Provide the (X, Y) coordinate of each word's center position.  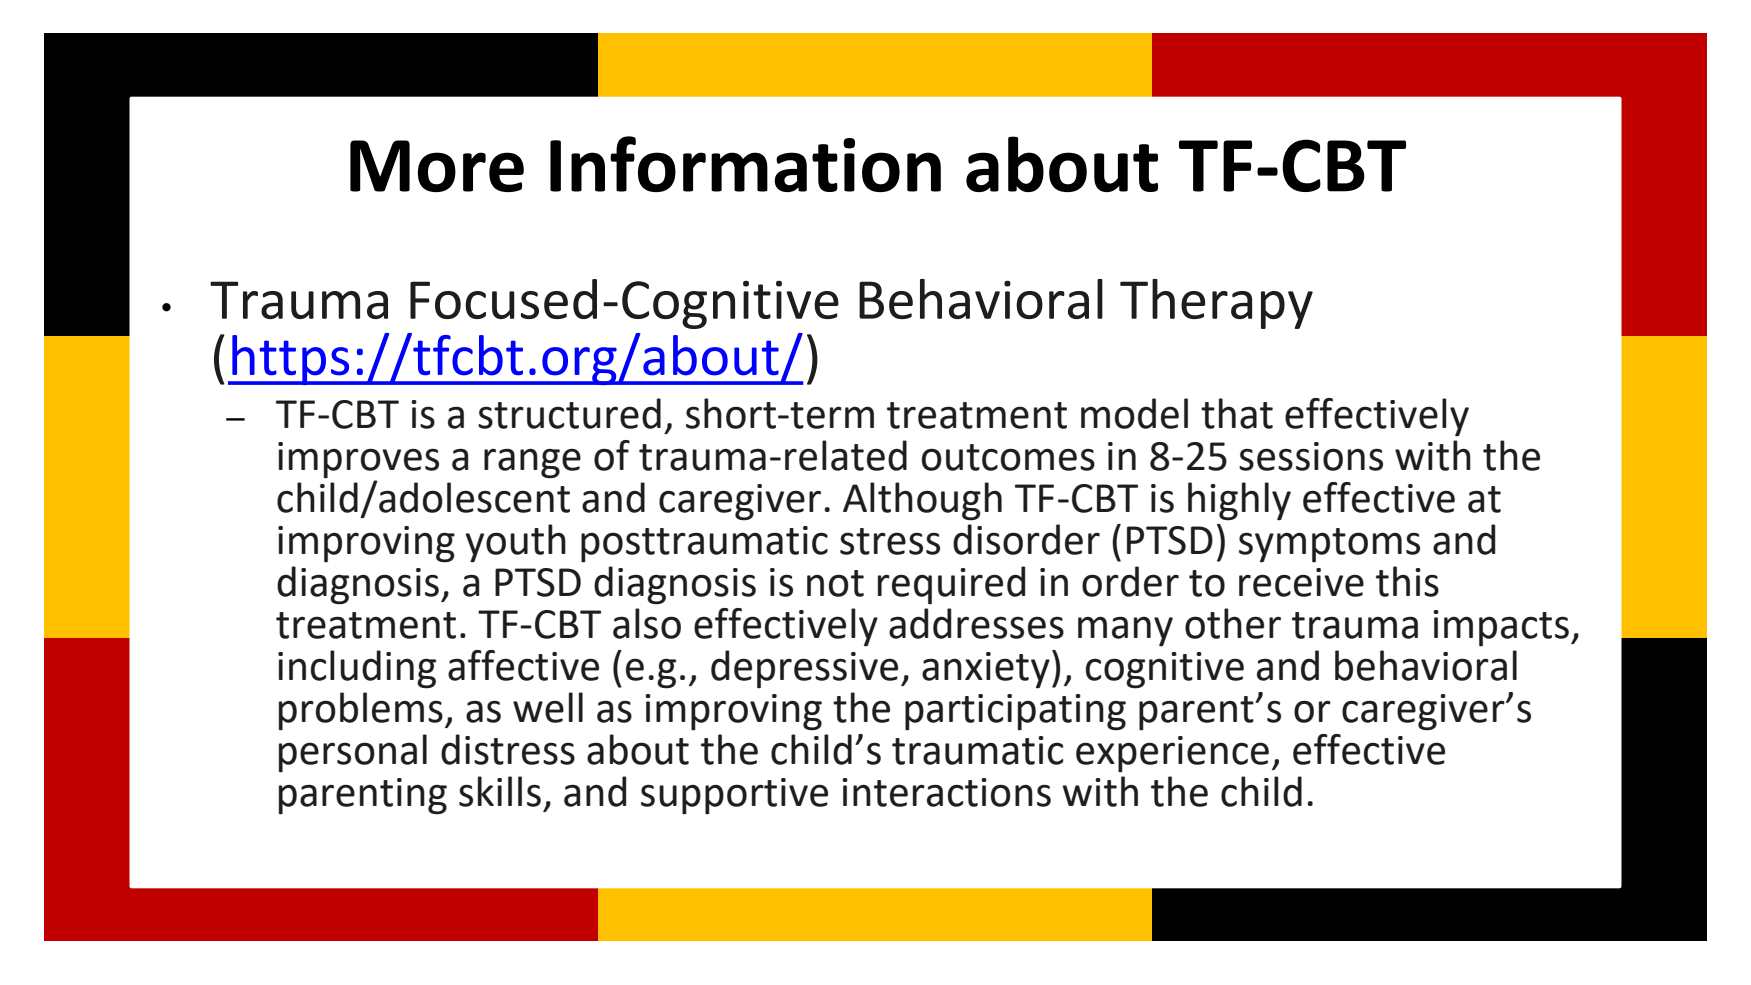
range (532, 464)
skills (500, 791)
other (1233, 623)
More (437, 166)
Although (922, 501)
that (1237, 413)
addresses (976, 623)
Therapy (1216, 304)
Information (745, 164)
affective (523, 665)
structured (569, 413)
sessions (1311, 456)
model (1134, 413)
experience (1172, 754)
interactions (946, 792)
